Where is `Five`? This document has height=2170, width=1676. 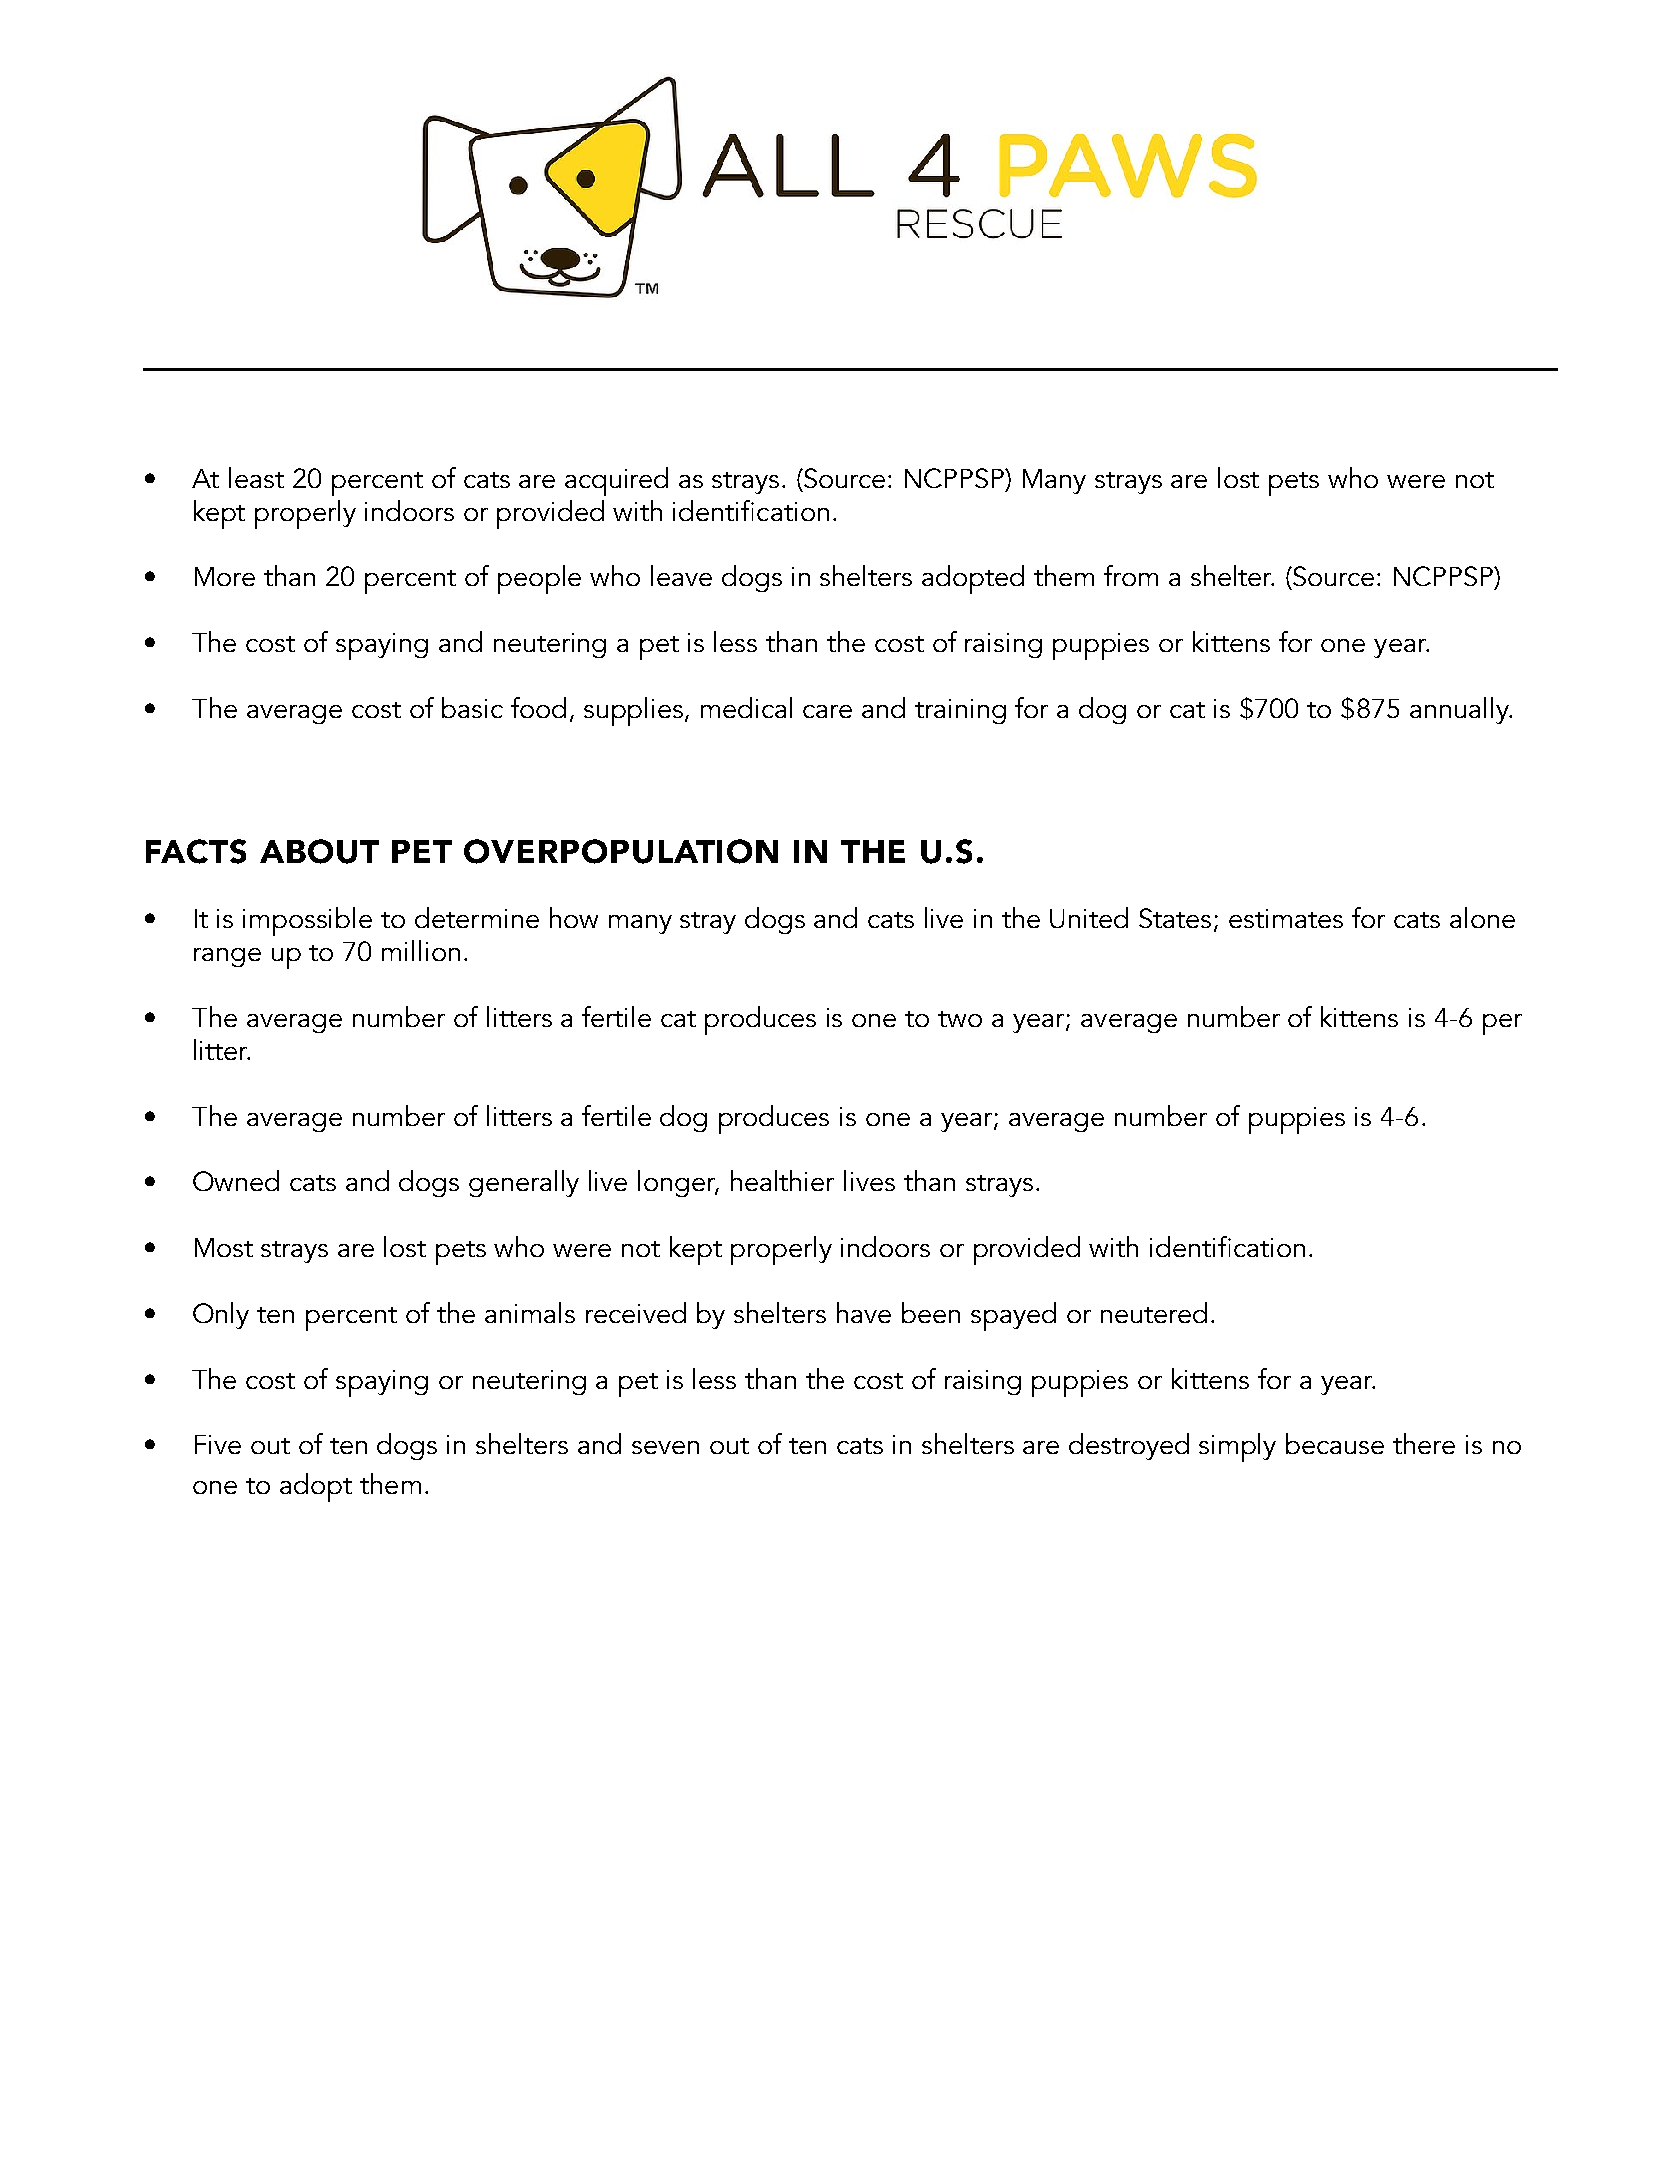
Five is located at coordinates (218, 1444).
